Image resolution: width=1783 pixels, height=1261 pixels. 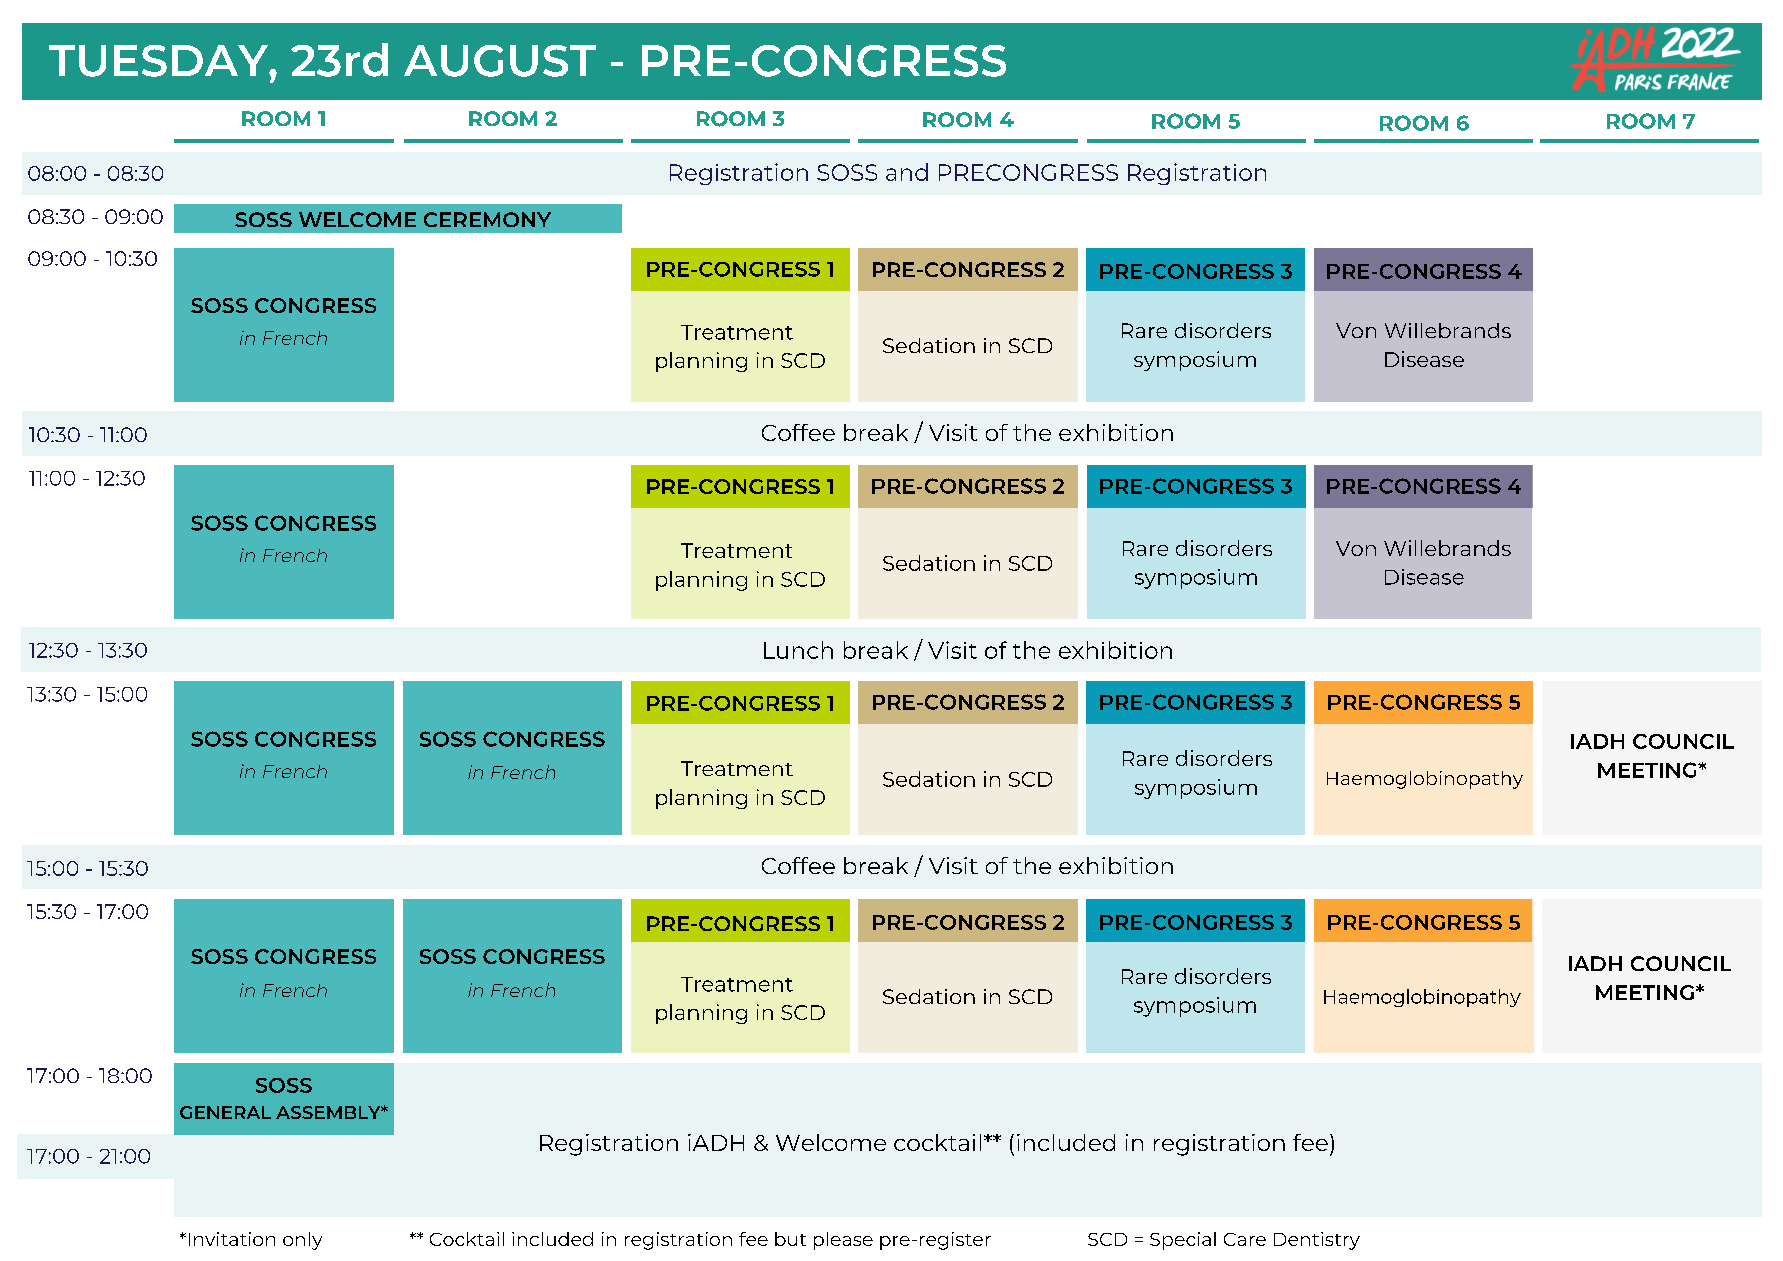 I want to click on GENERAL, so click(x=225, y=1112).
